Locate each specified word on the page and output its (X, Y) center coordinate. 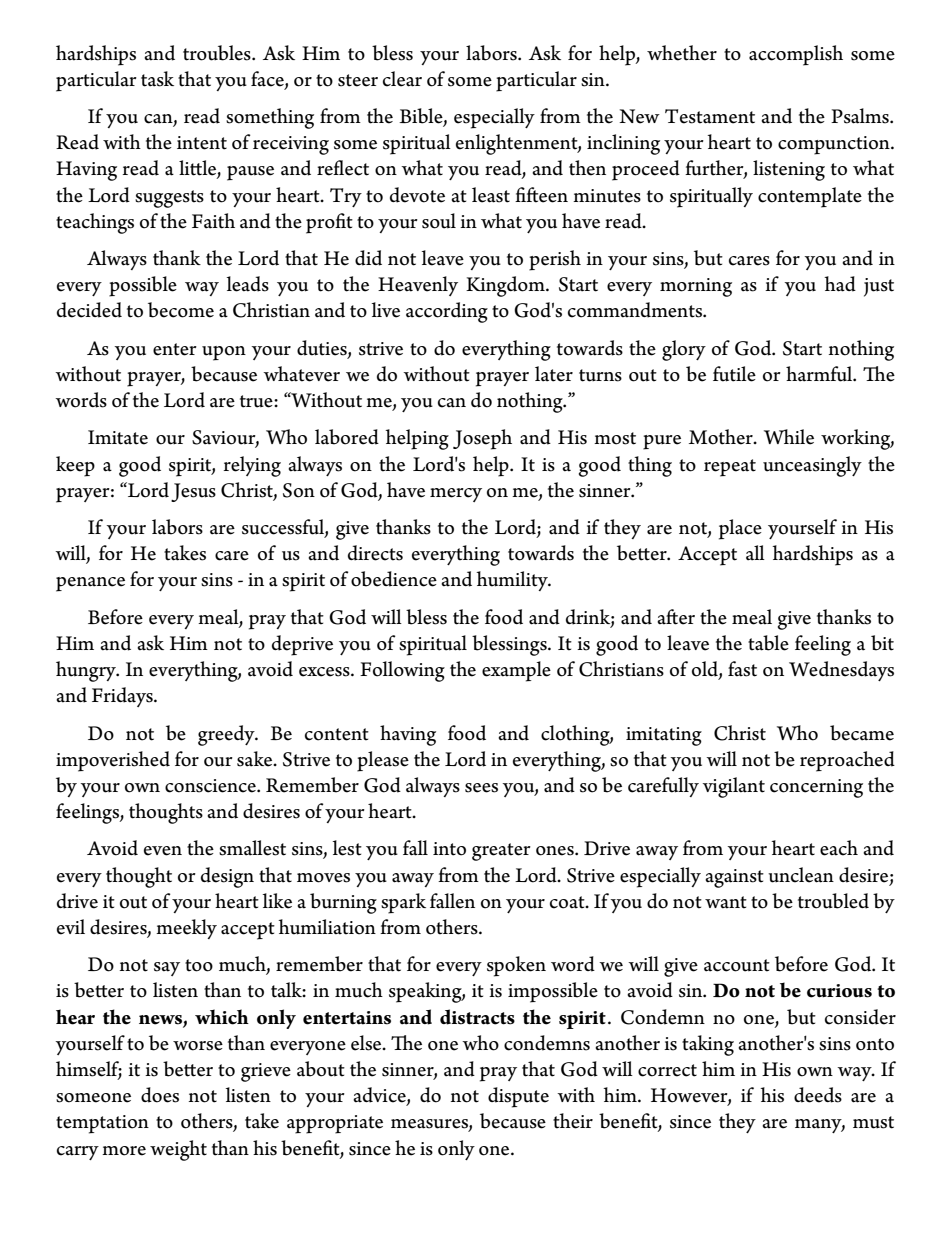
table (768, 643)
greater (501, 852)
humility (513, 581)
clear (402, 79)
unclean (801, 875)
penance (90, 584)
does (160, 1095)
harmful (820, 374)
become (181, 310)
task (157, 79)
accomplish (796, 55)
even (163, 851)
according (447, 312)
